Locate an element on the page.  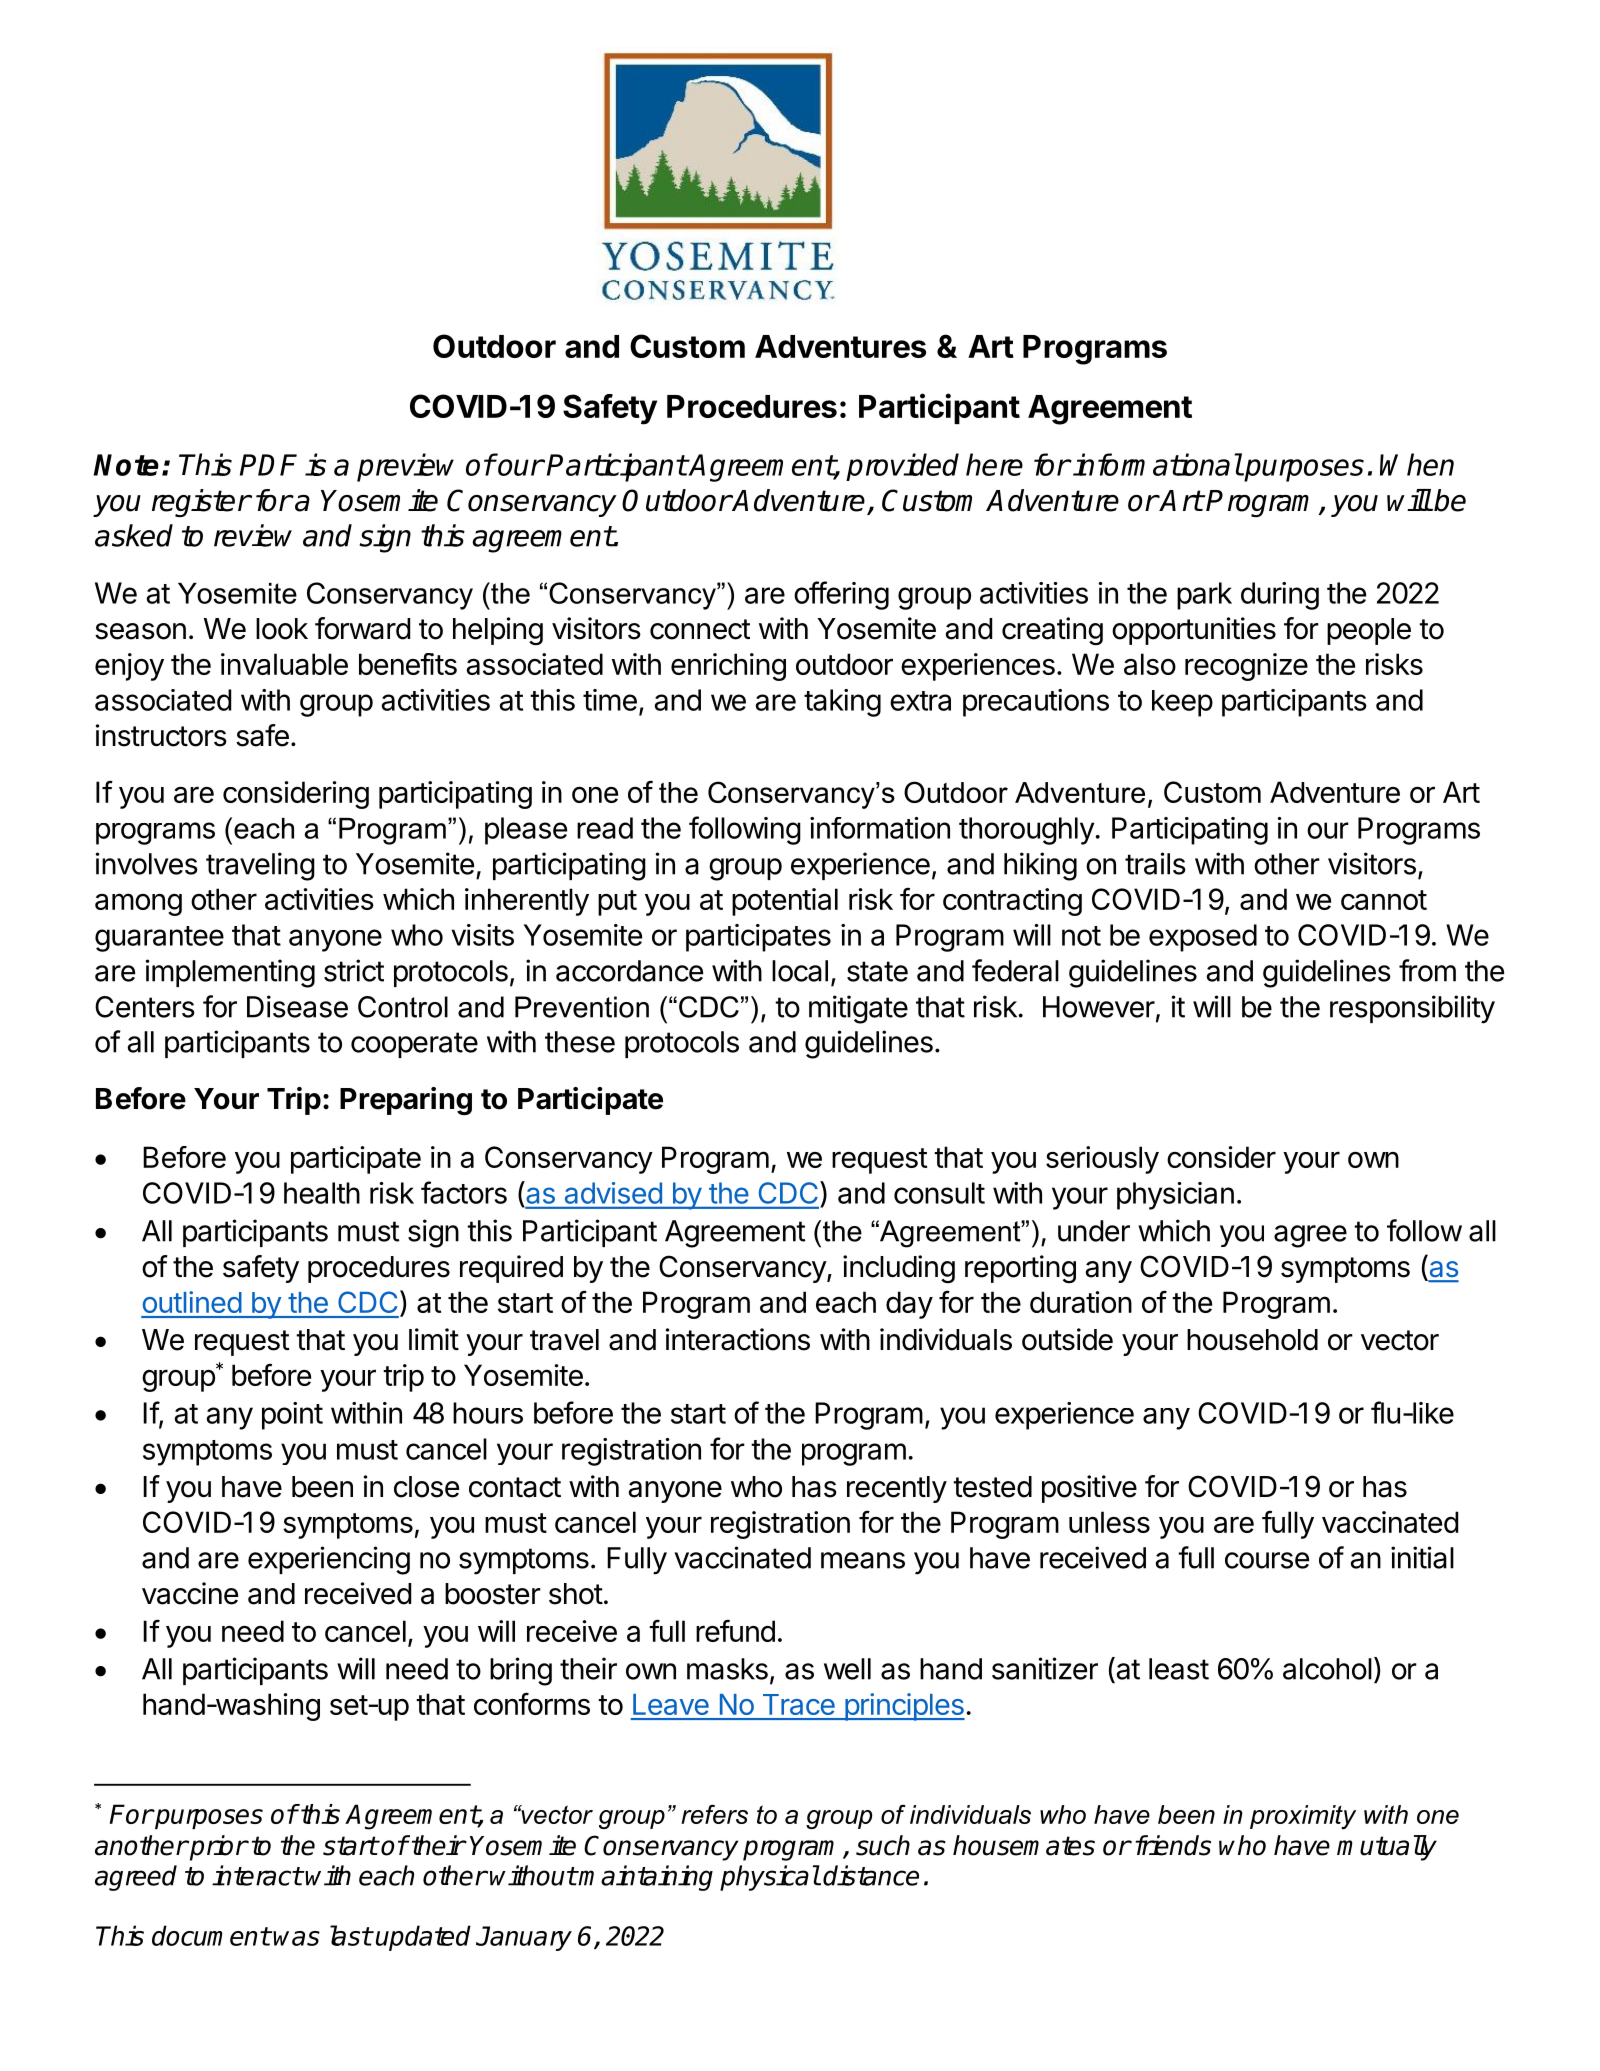
distance is located at coordinates (871, 1875).
